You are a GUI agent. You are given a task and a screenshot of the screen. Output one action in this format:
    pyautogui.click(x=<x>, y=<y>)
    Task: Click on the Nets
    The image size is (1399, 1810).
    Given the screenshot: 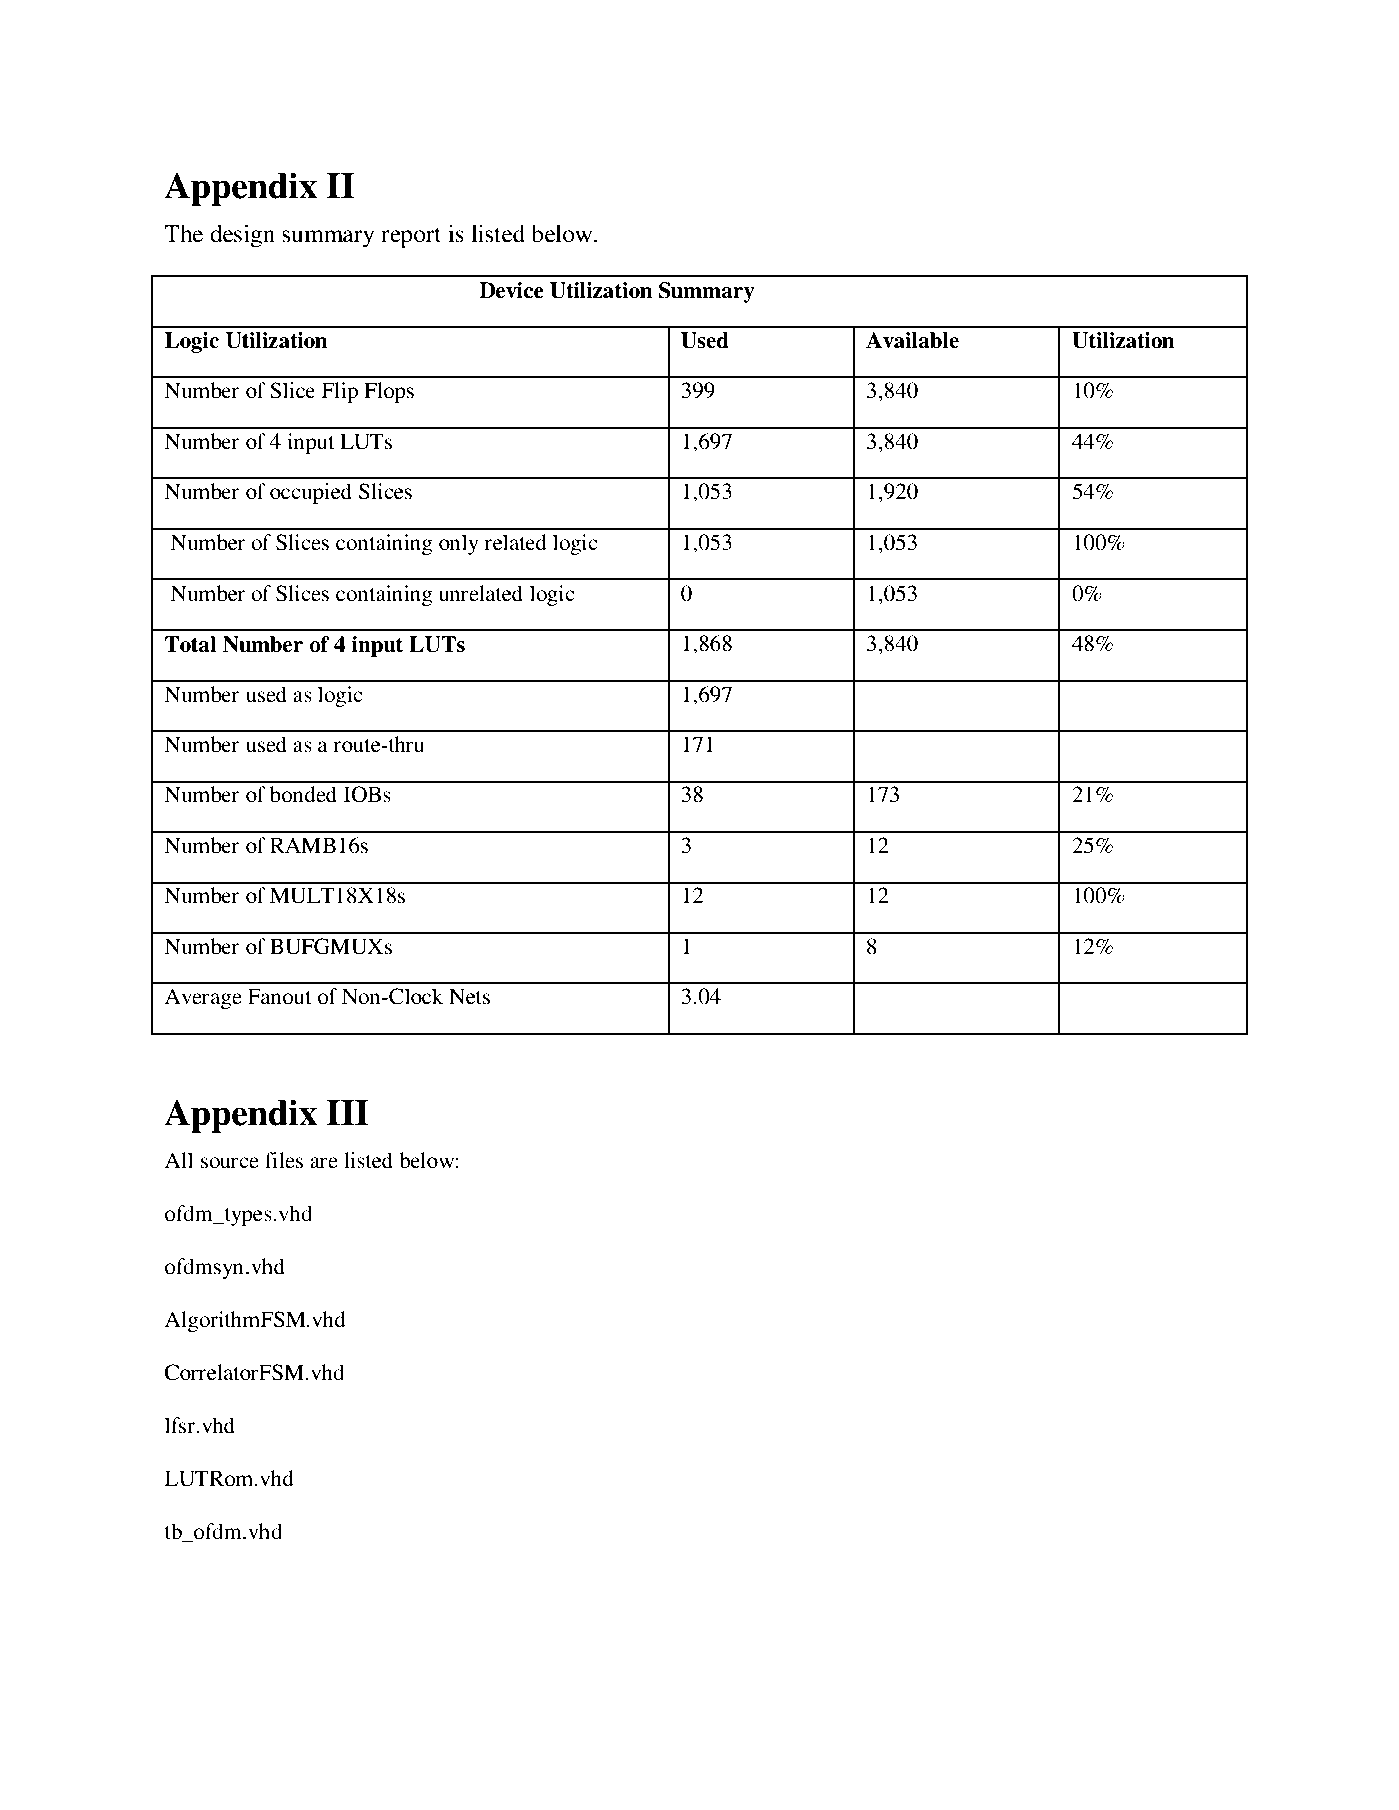 What is the action you would take?
    pyautogui.click(x=469, y=996)
